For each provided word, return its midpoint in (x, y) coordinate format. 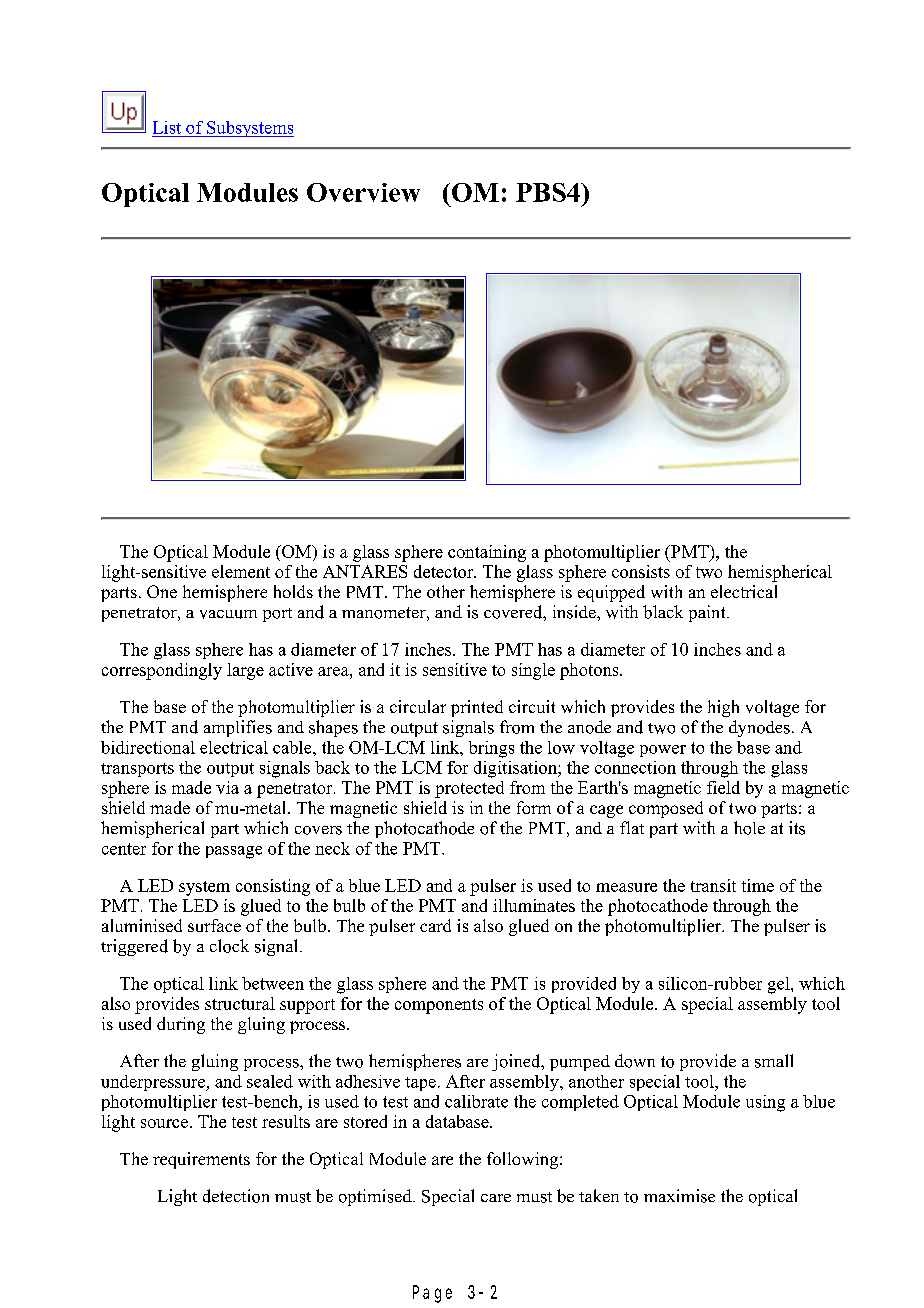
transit (713, 885)
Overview (363, 192)
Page (432, 1294)
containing (487, 553)
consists (641, 571)
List (167, 127)
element (241, 571)
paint (708, 613)
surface (214, 925)
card (435, 925)
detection (236, 1196)
